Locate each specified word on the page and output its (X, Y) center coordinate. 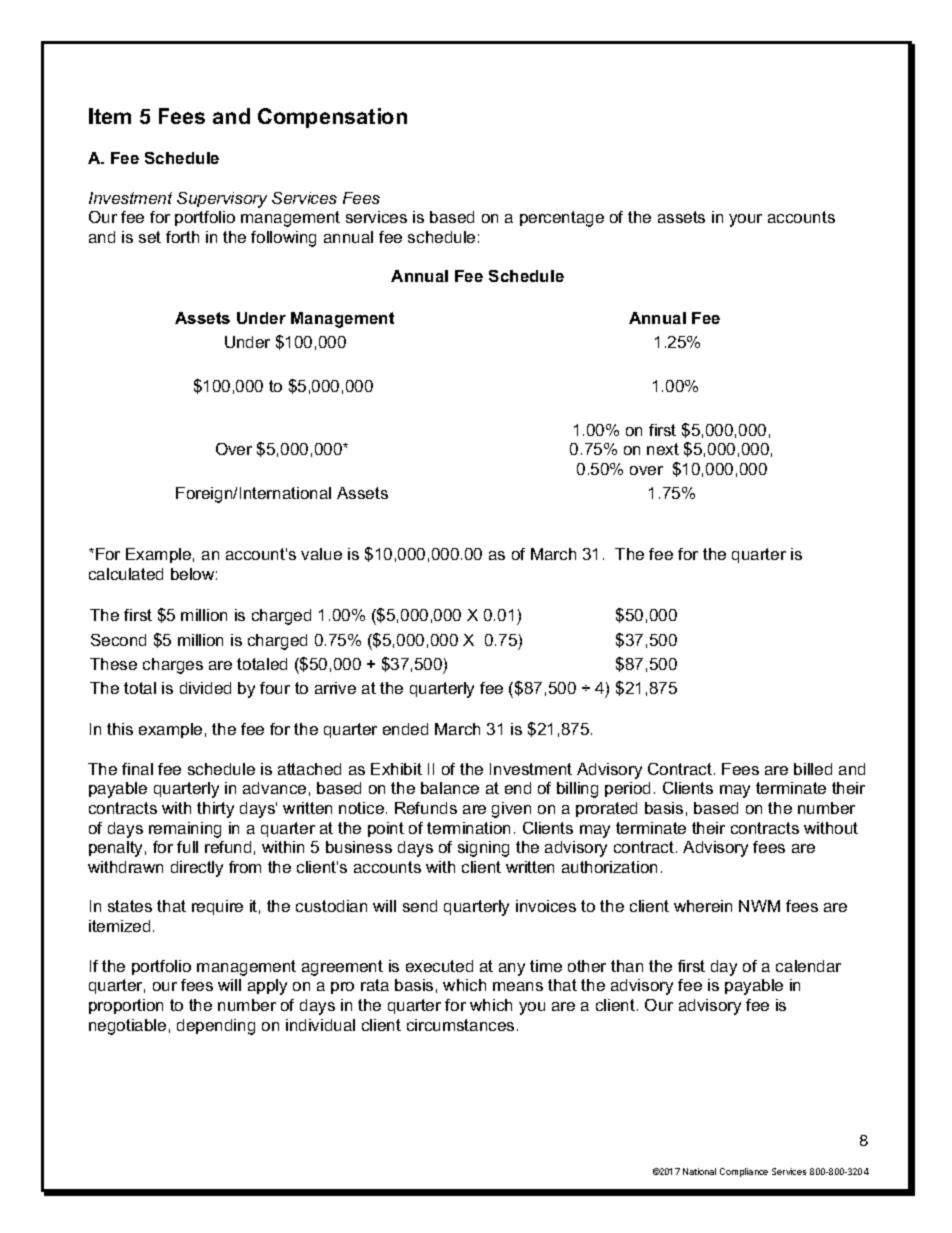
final (137, 769)
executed (439, 966)
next (663, 449)
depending (216, 1027)
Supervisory (222, 200)
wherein (703, 906)
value (321, 554)
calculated (126, 574)
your (745, 220)
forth (182, 237)
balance (450, 788)
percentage (562, 219)
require (217, 907)
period (627, 789)
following (283, 239)
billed (813, 769)
